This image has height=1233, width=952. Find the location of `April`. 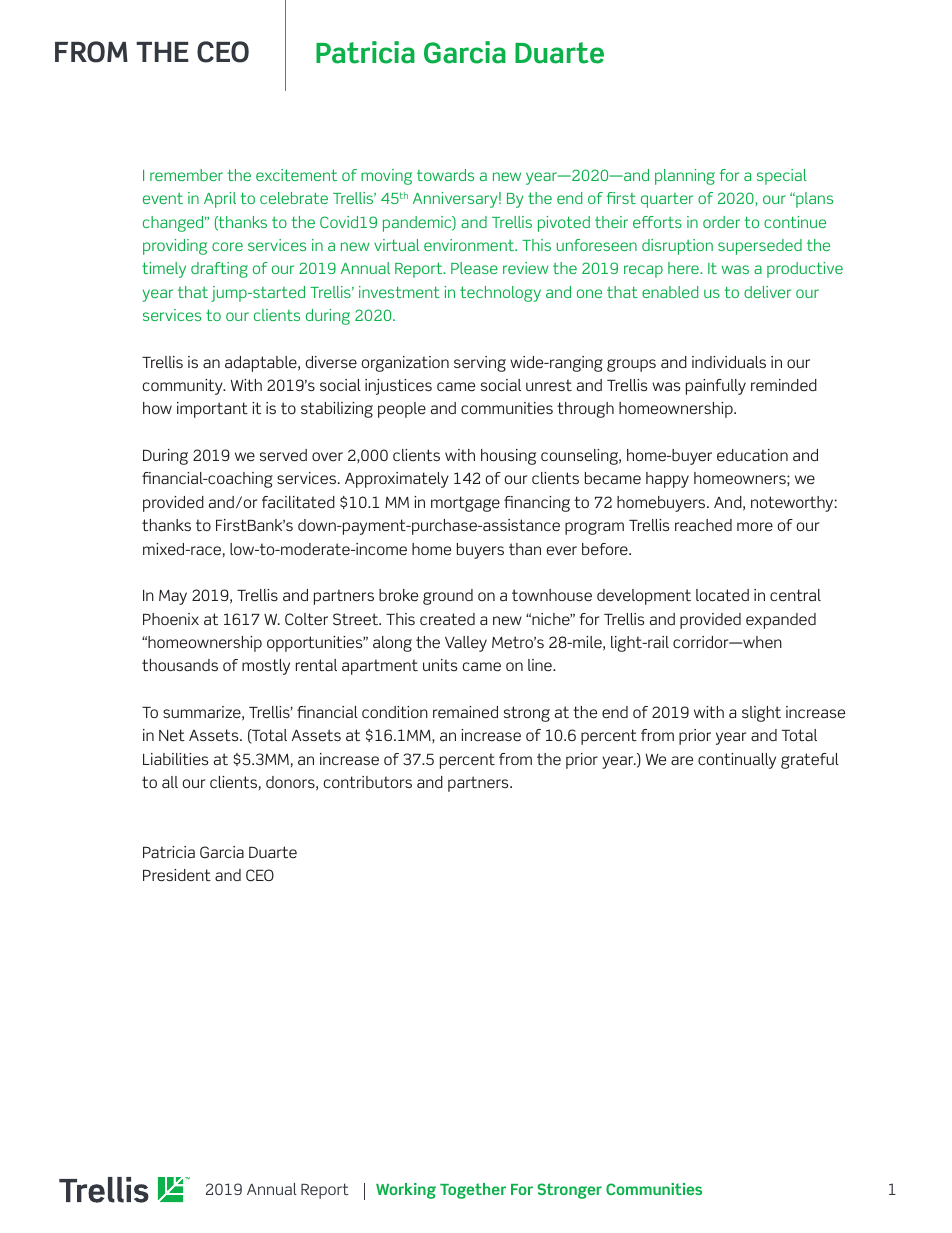

April is located at coordinates (220, 200).
